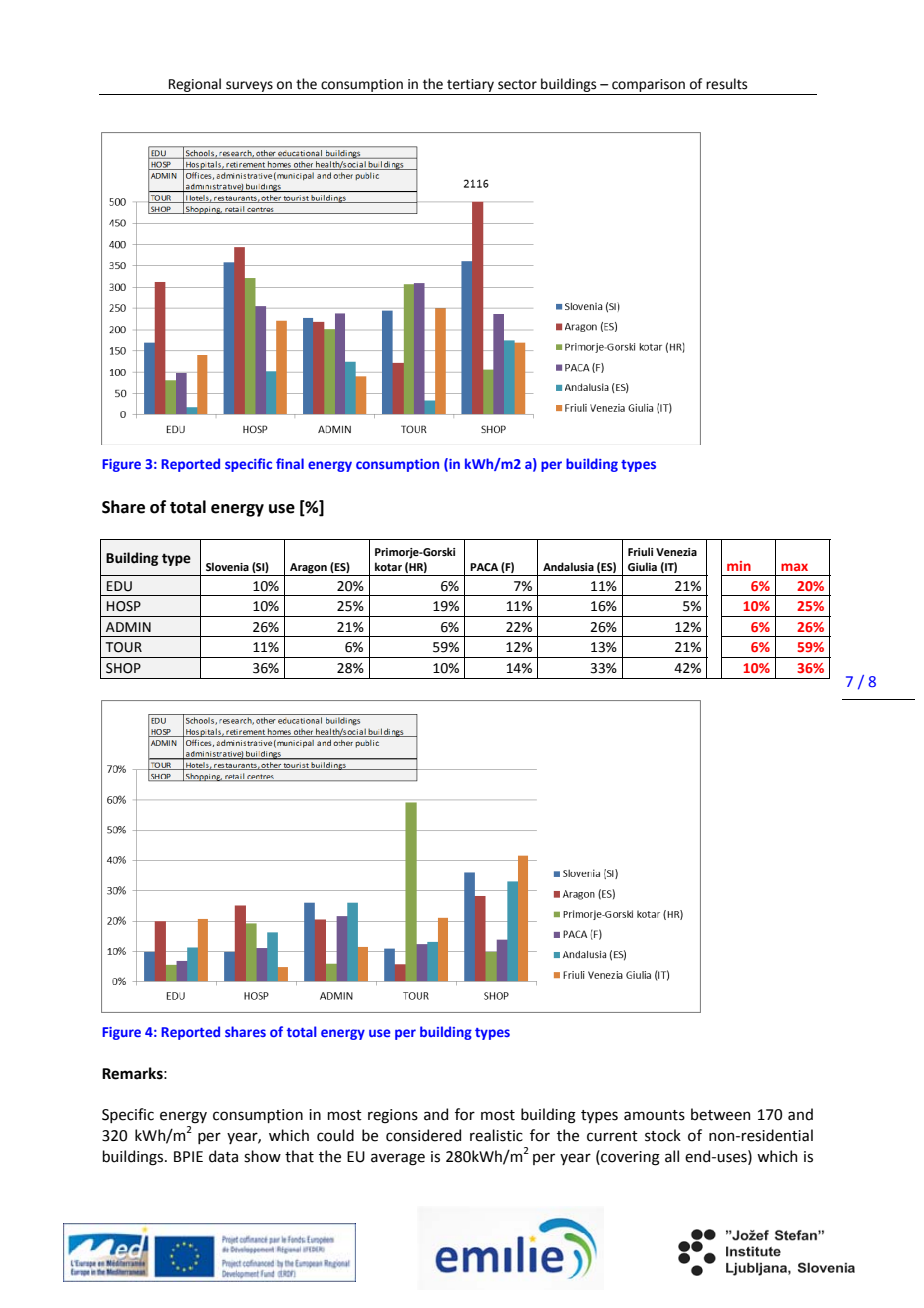 The height and width of the screenshot is (1308, 924). I want to click on Venezia, so click(676, 552).
